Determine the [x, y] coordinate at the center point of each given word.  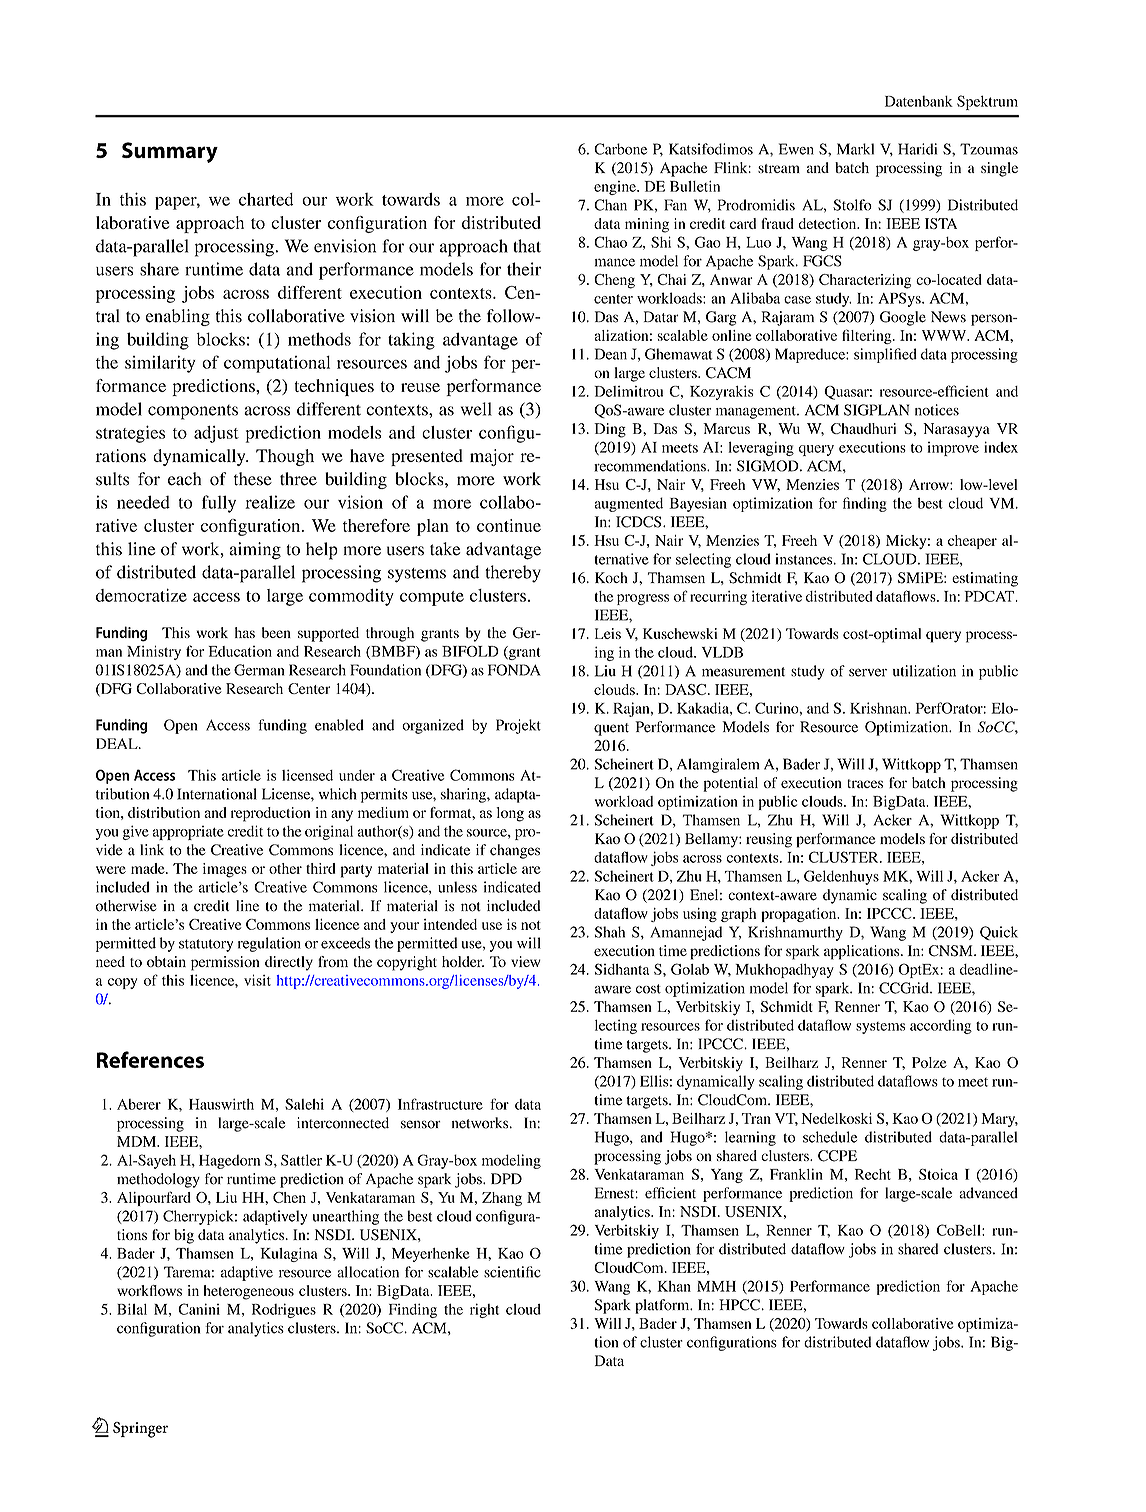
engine [616, 188]
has [245, 632]
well [476, 409]
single [999, 169]
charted [266, 199]
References [150, 1059]
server [868, 672]
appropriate [188, 833]
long [510, 814]
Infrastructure [440, 1104]
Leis [608, 633]
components [193, 412]
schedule [830, 1137]
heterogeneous [249, 1292]
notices [937, 410]
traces [865, 783]
